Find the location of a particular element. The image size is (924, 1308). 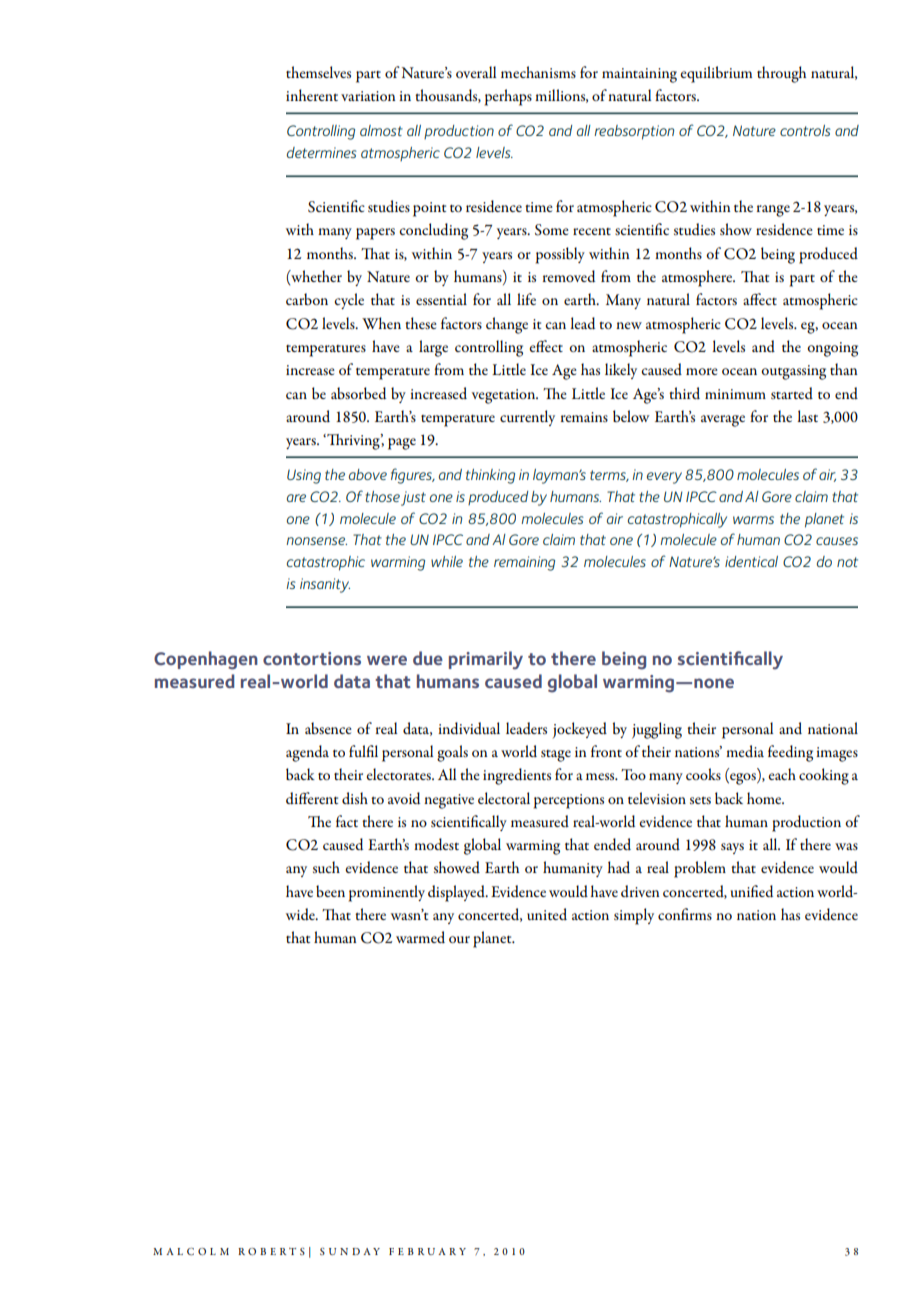

thinking is located at coordinates (490, 476).
